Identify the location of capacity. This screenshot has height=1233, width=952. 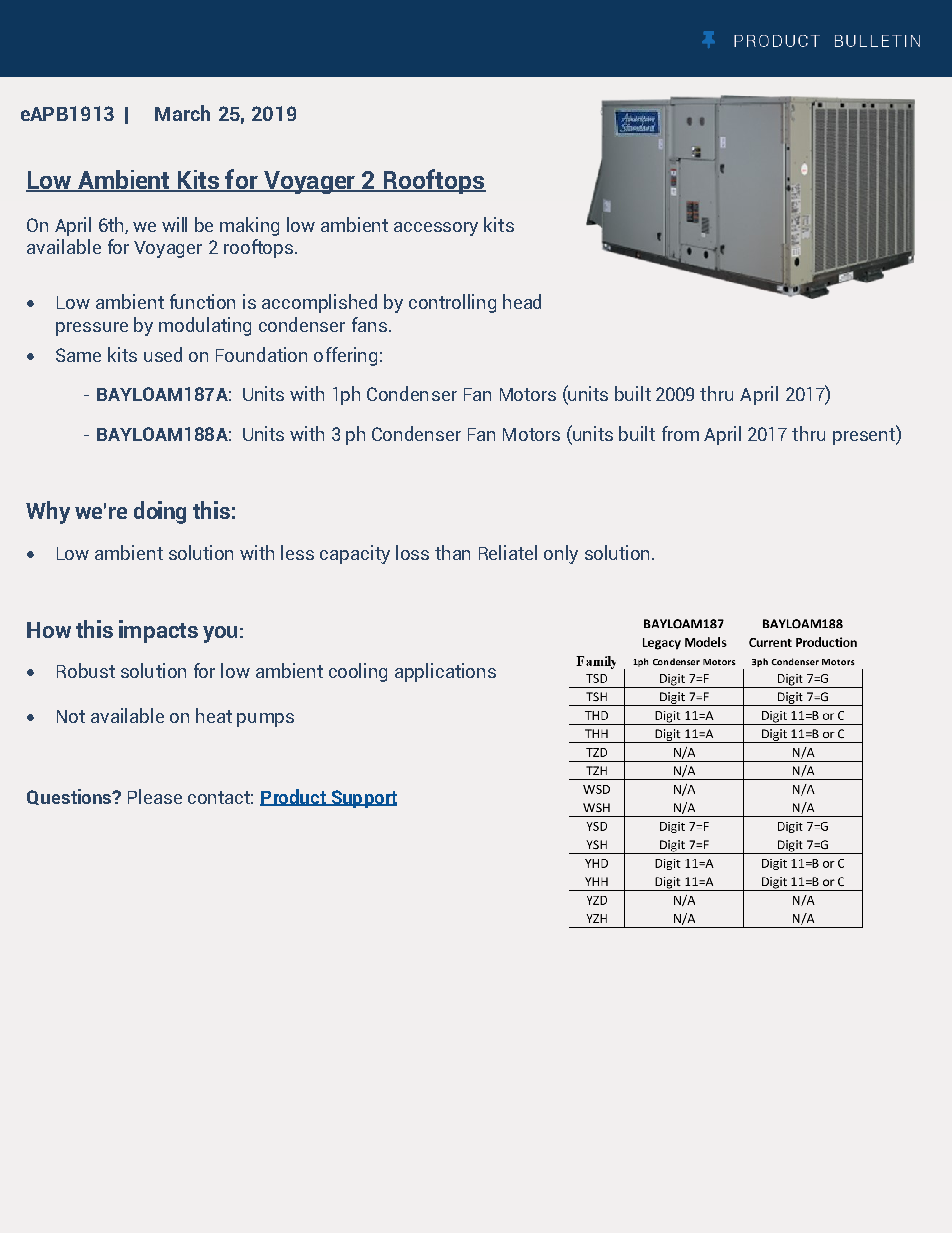
(355, 554).
